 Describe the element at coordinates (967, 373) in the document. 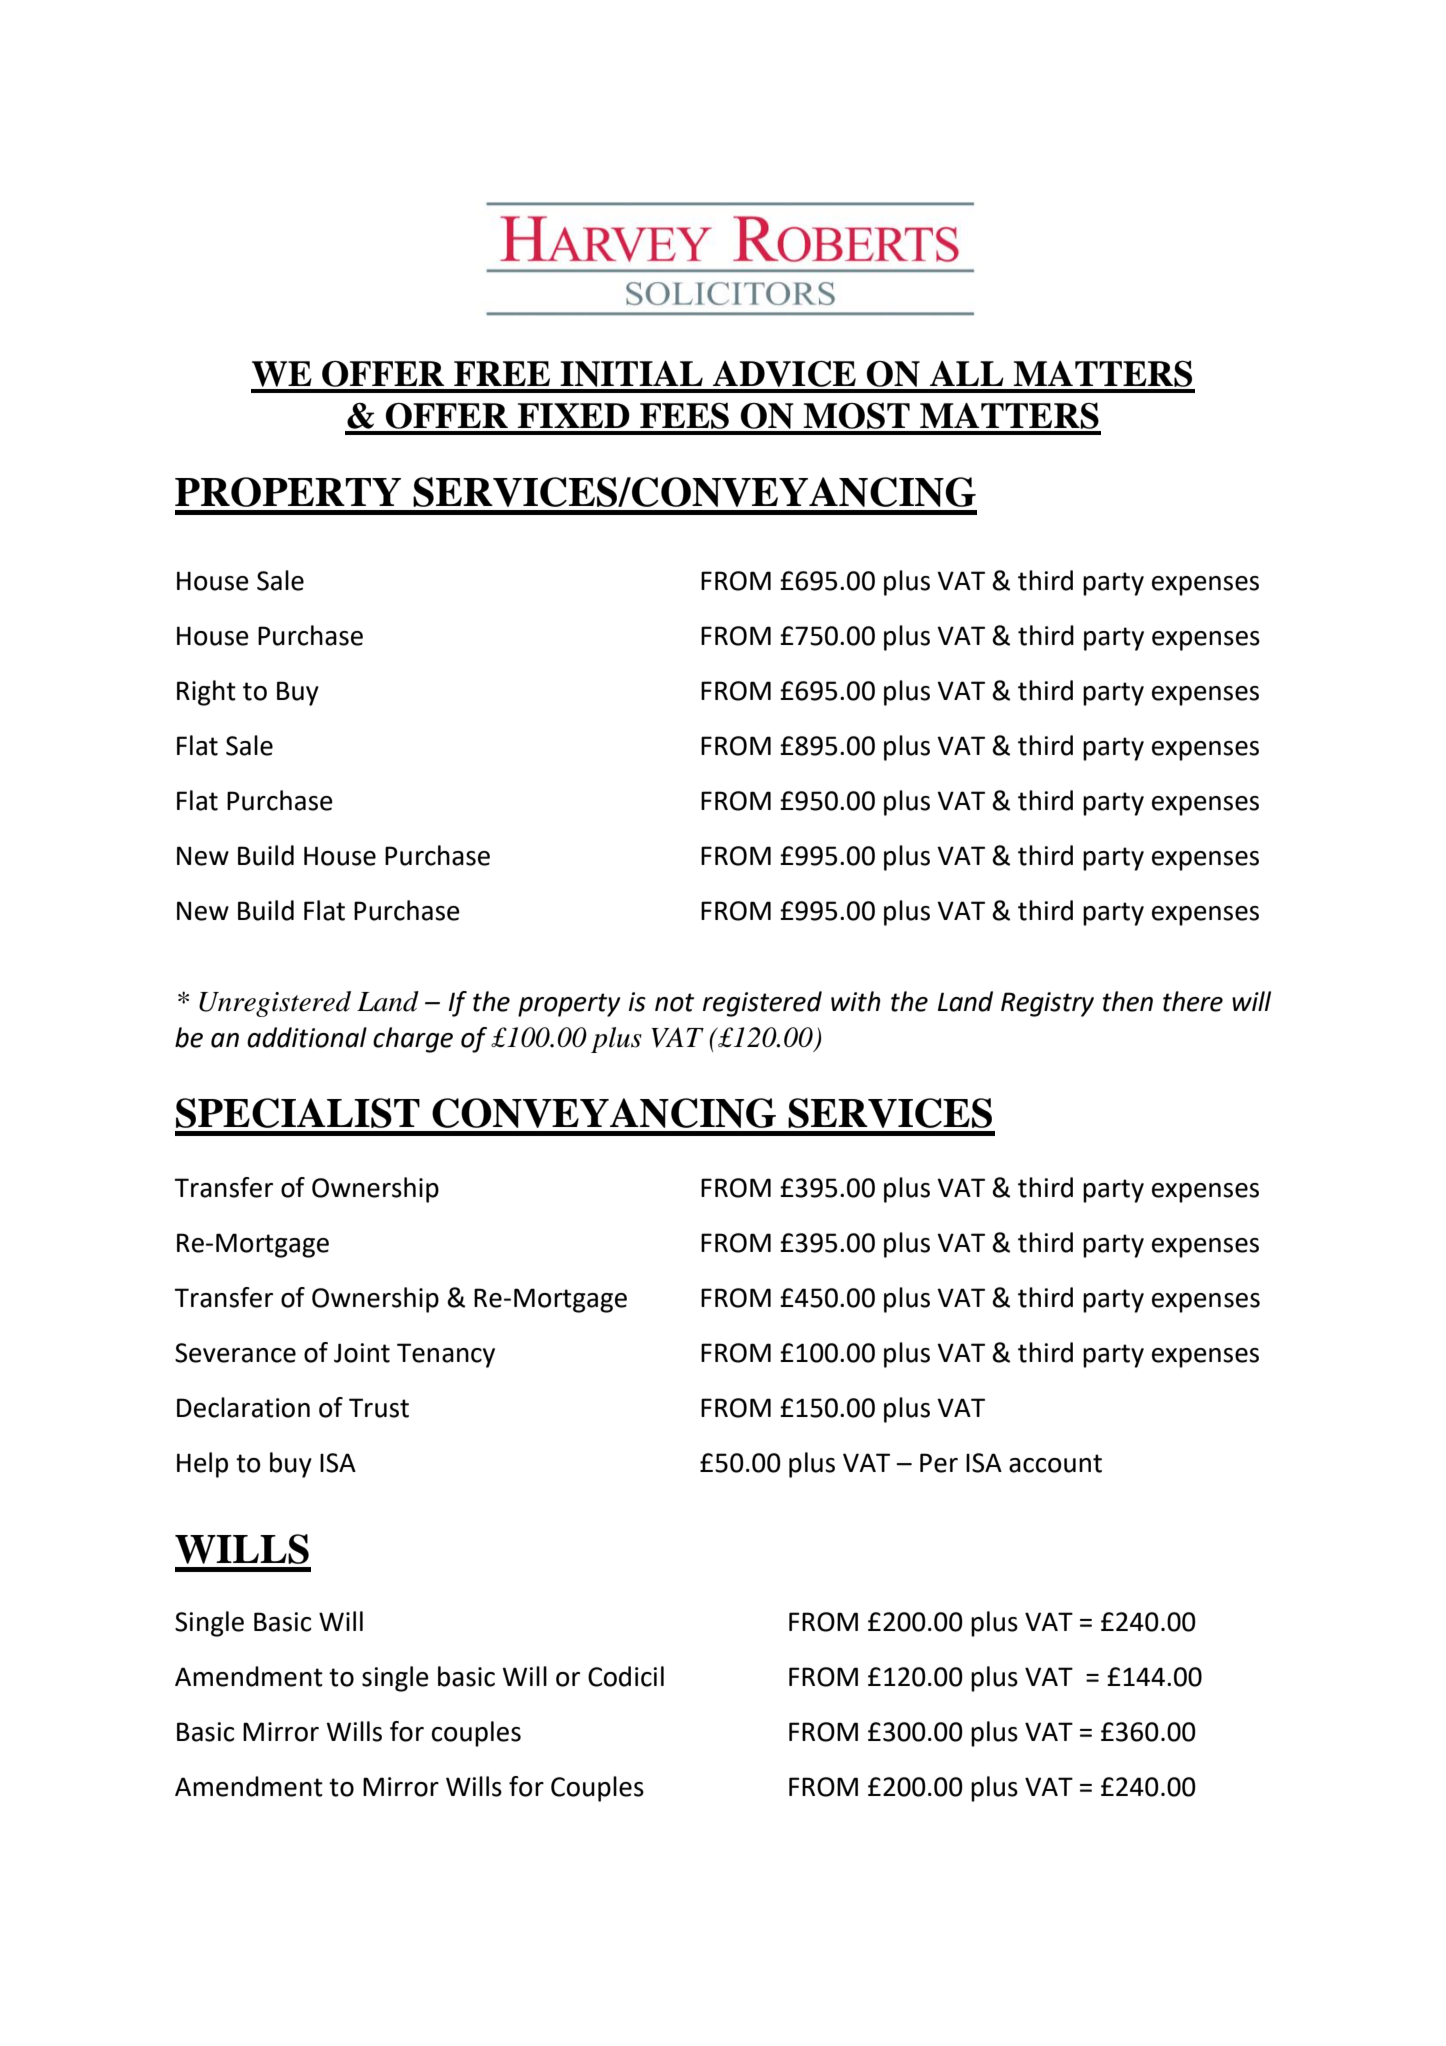

I see `ALL` at that location.
